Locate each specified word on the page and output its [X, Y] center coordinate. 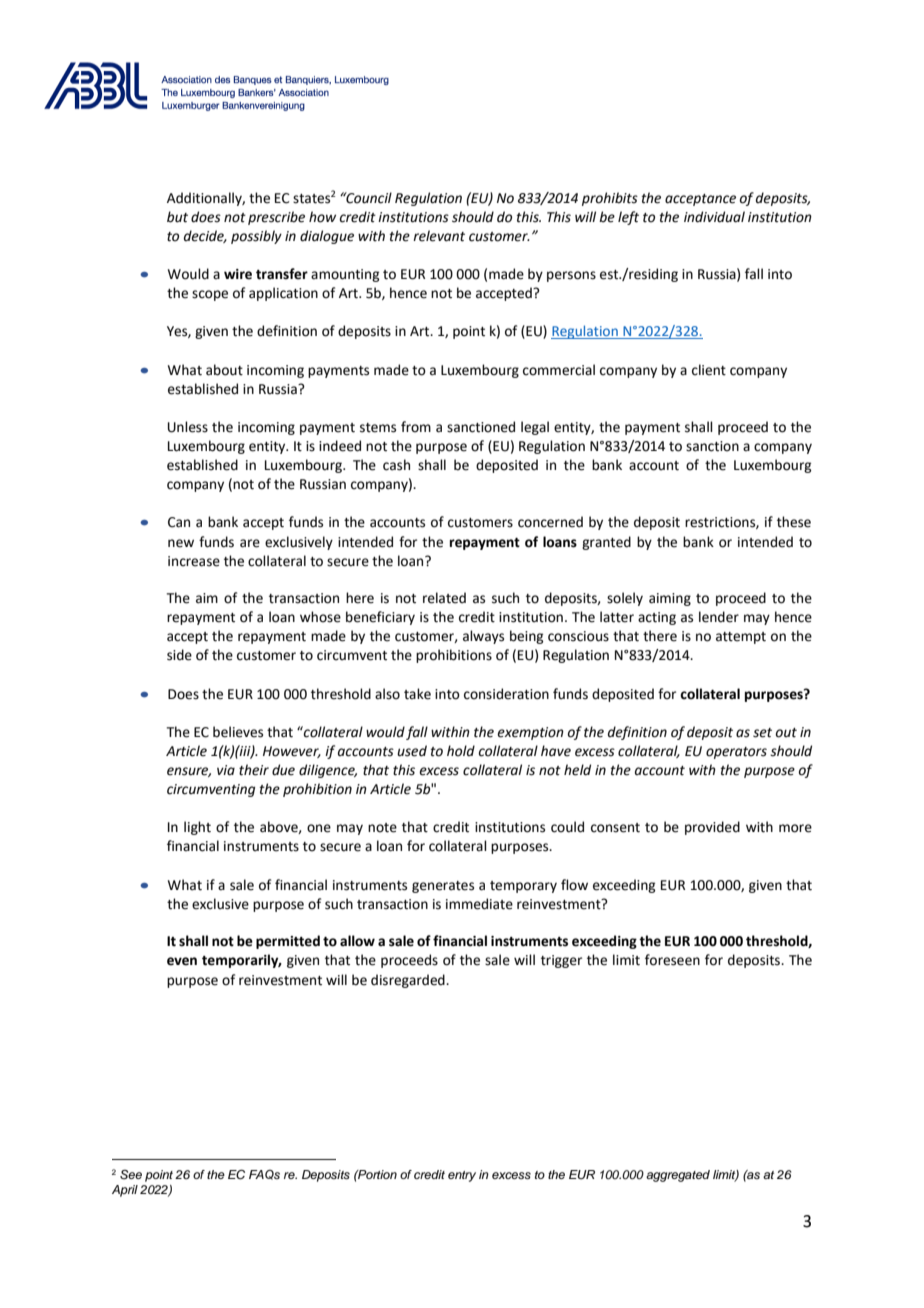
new [181, 543]
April [125, 1191]
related [444, 598]
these [794, 522]
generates [443, 887]
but [177, 217]
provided [712, 828]
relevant [439, 236]
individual [714, 217]
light [197, 828]
